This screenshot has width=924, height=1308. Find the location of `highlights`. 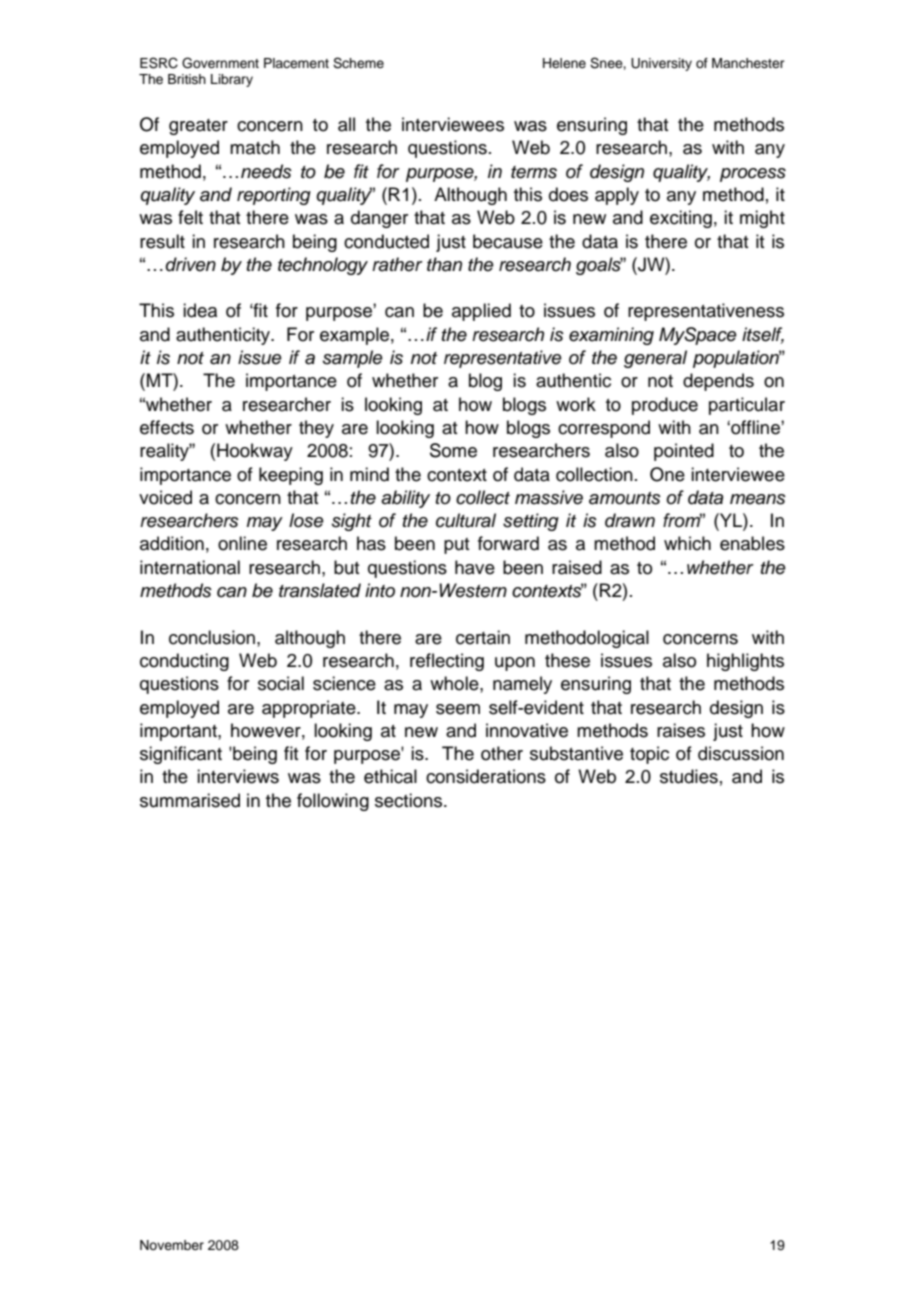

highlights is located at coordinates (745, 662).
